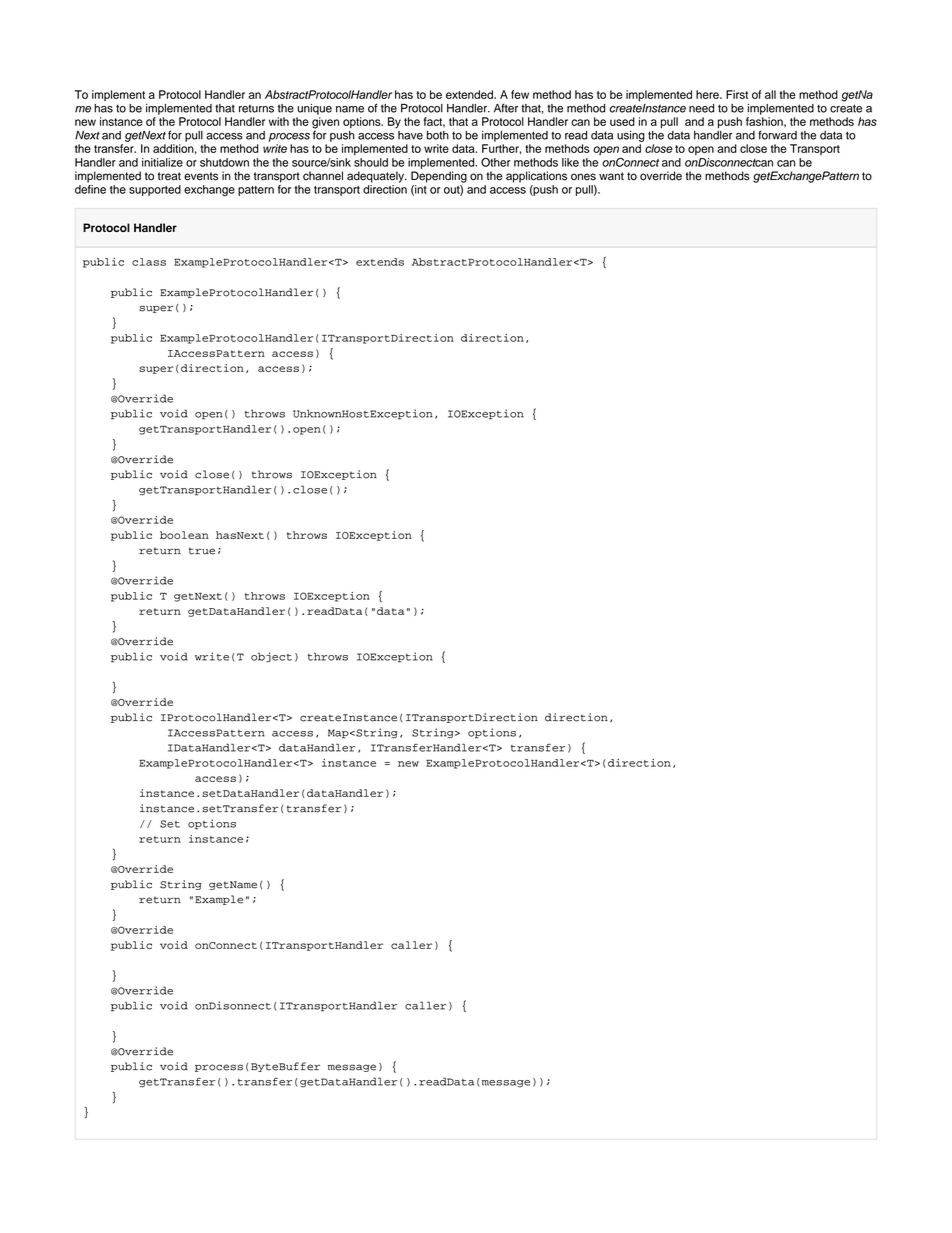  Describe the element at coordinates (701, 108) in the screenshot. I see `need` at that location.
